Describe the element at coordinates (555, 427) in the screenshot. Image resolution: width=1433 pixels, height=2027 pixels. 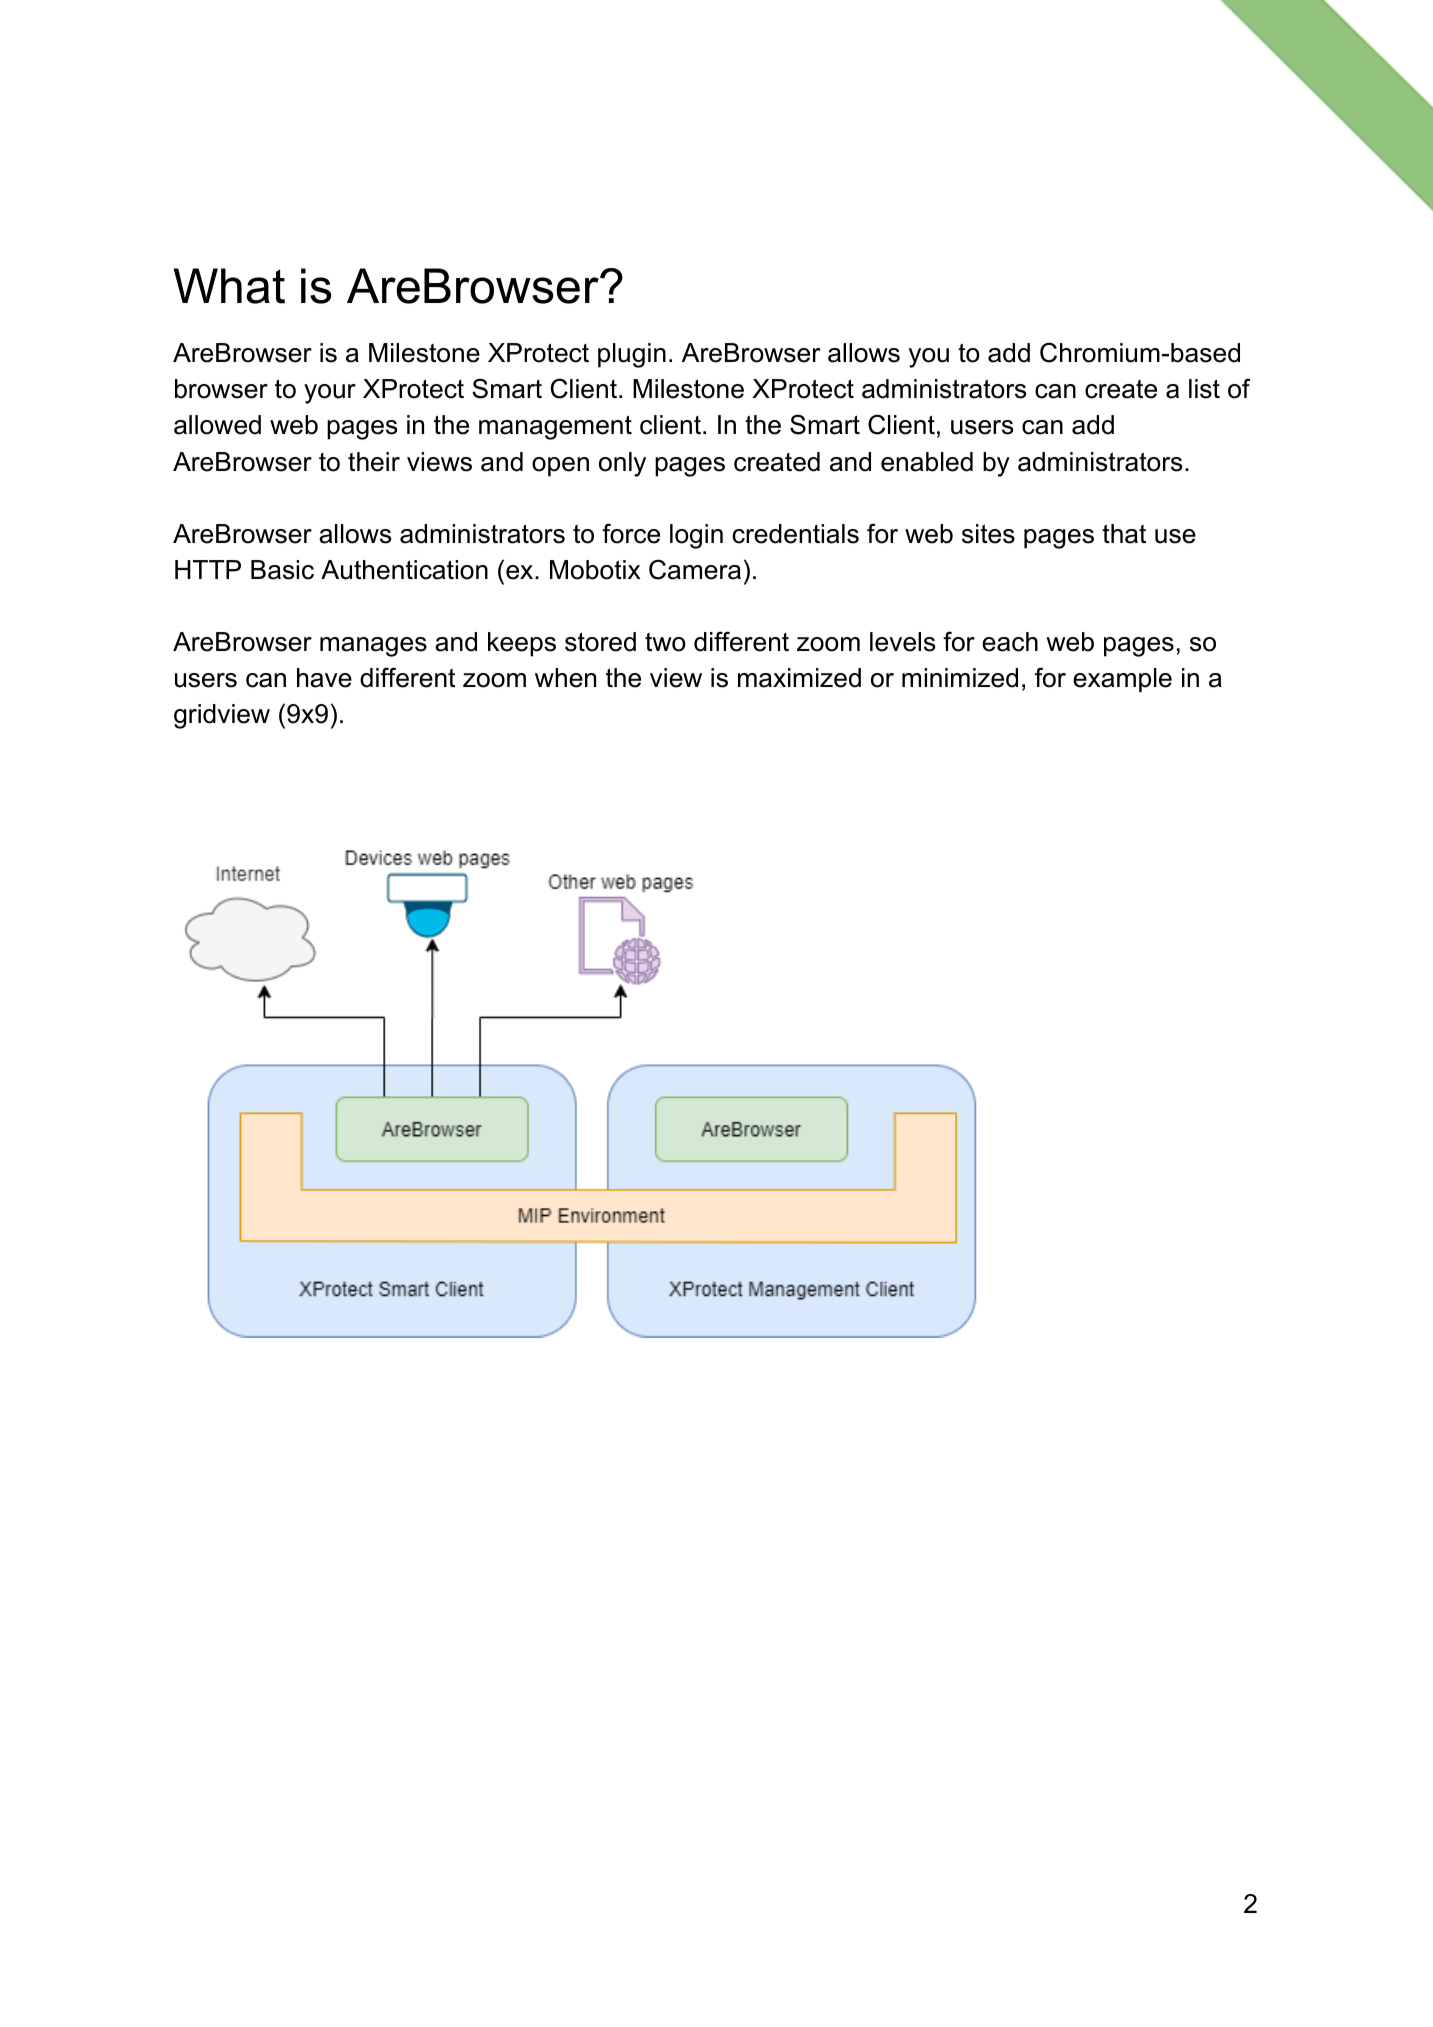
I see `management` at that location.
